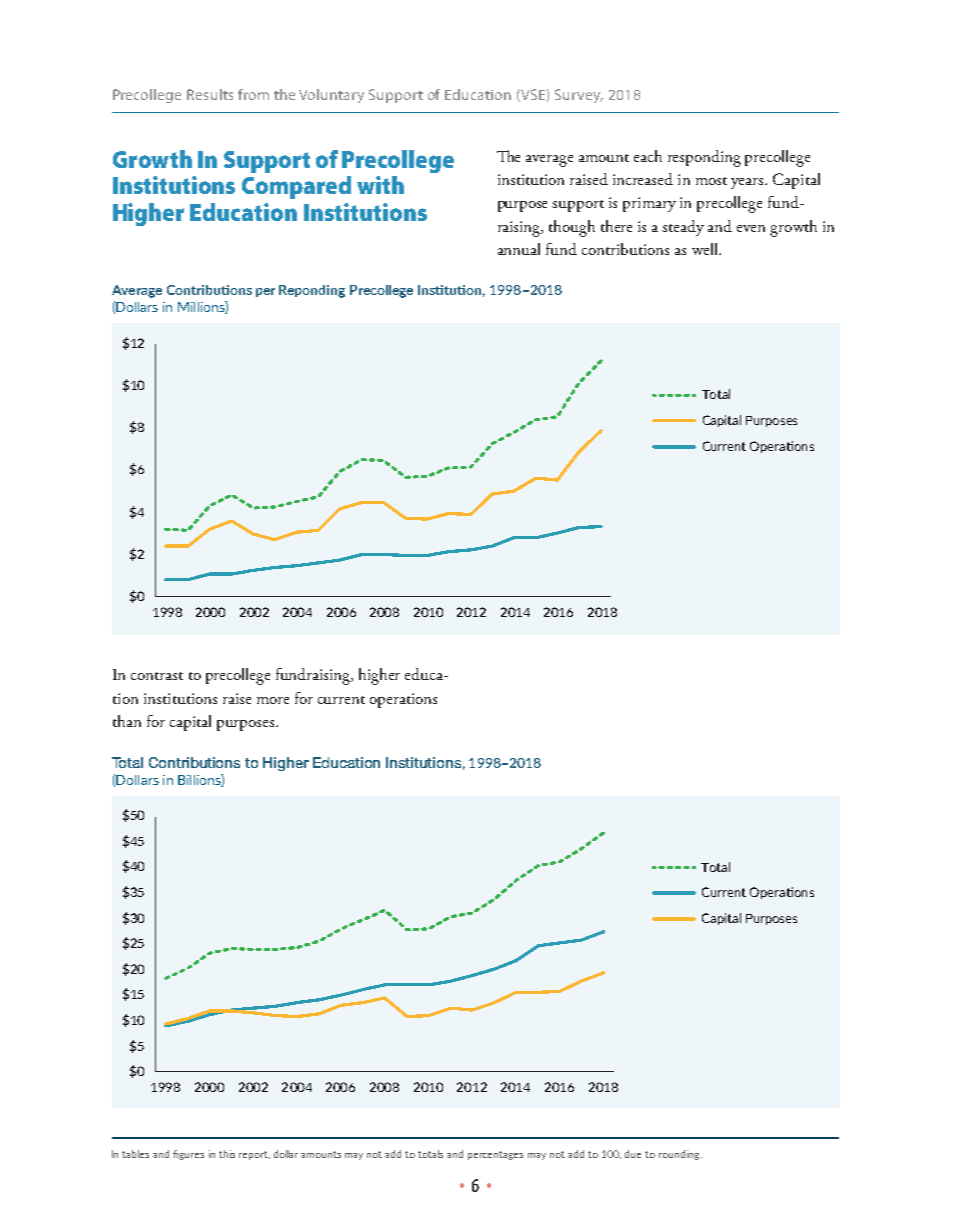 Image resolution: width=957 pixels, height=1232 pixels. Describe the element at coordinates (683, 228) in the document. I see `steady` at that location.
